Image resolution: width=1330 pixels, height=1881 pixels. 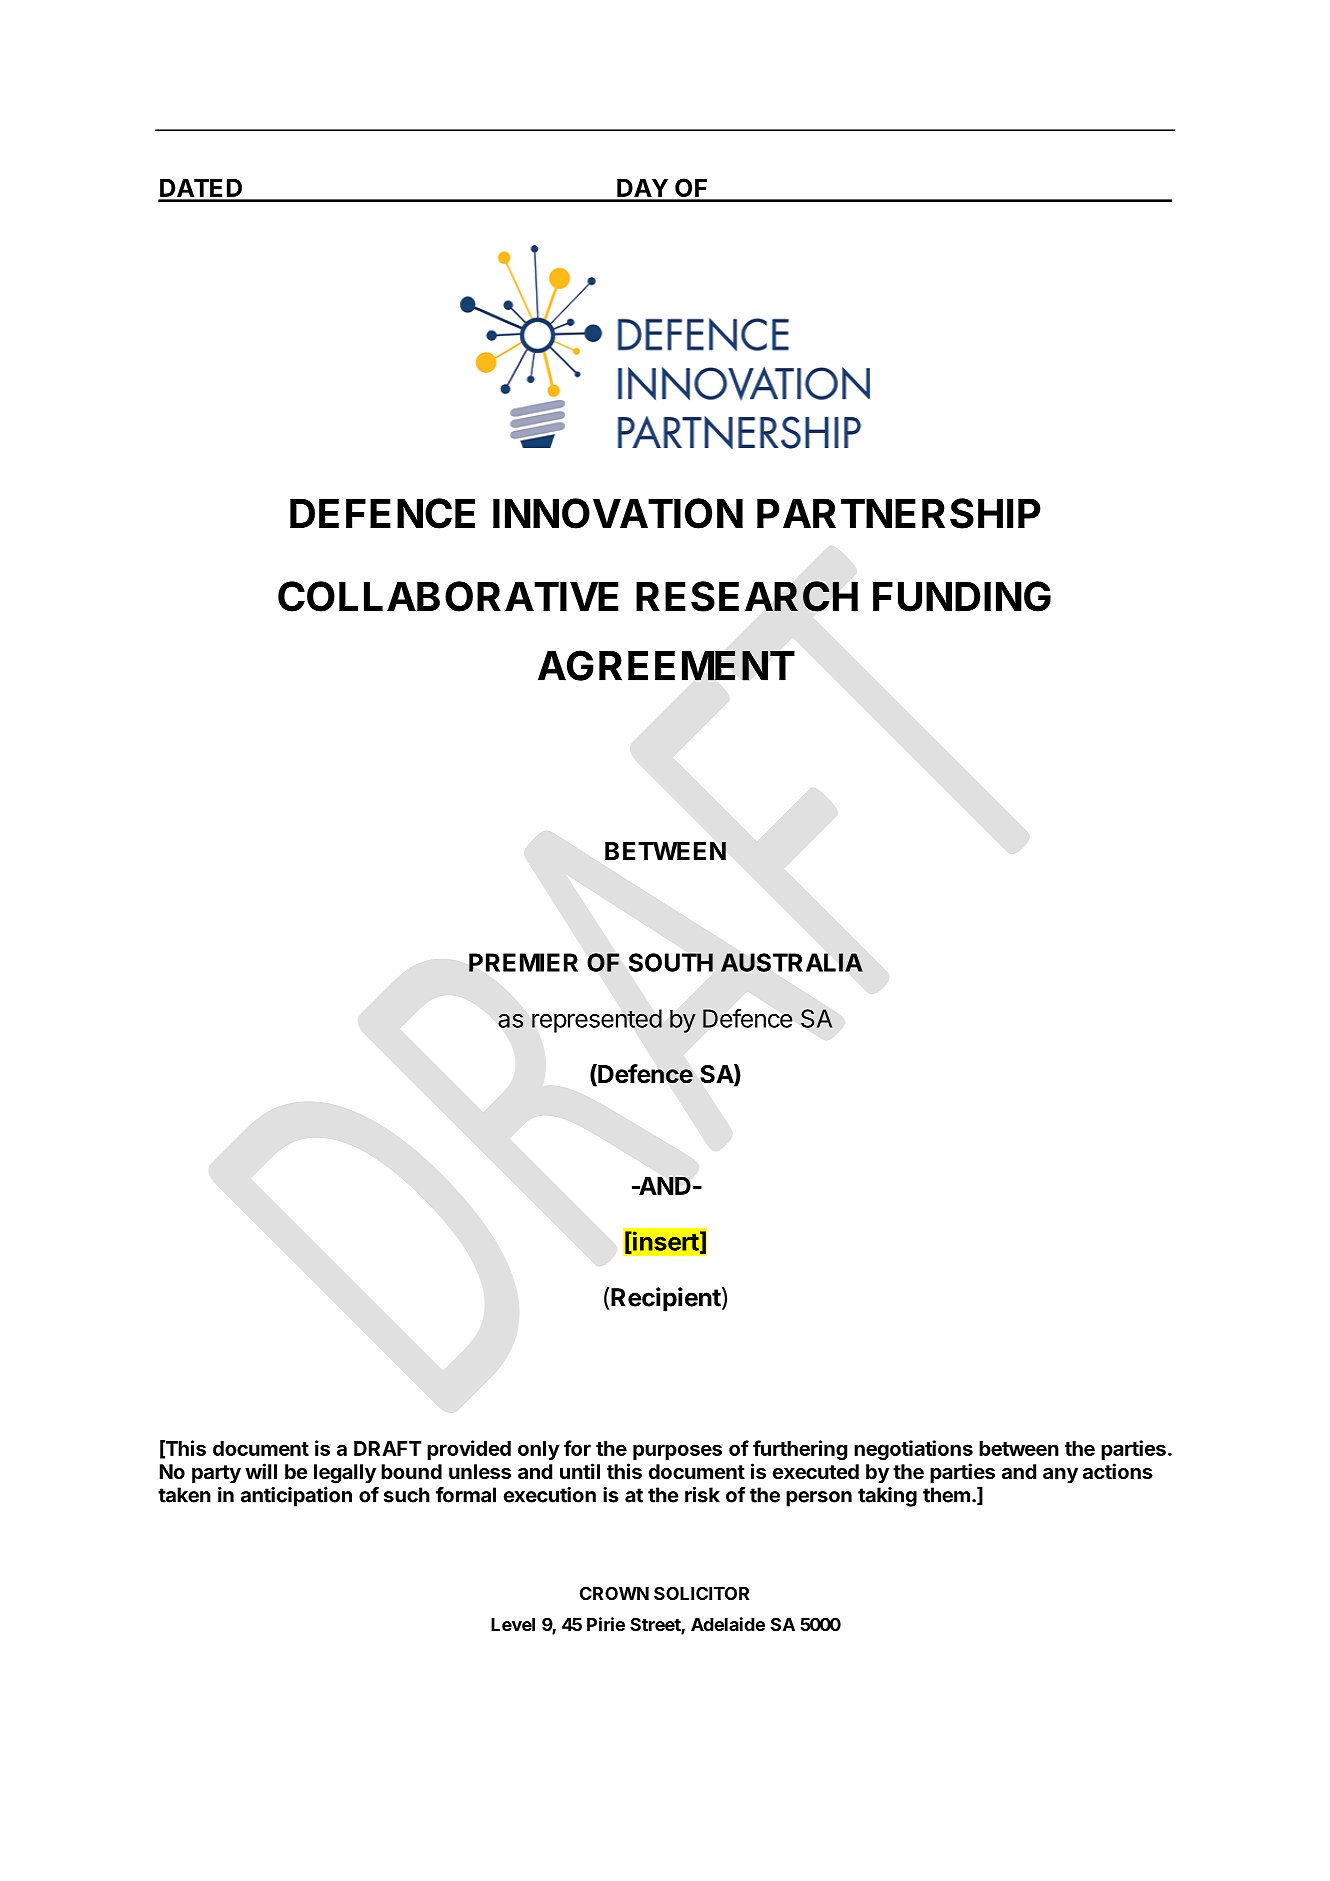 What do you see at coordinates (913, 1450) in the page?
I see `negotiations` at bounding box center [913, 1450].
